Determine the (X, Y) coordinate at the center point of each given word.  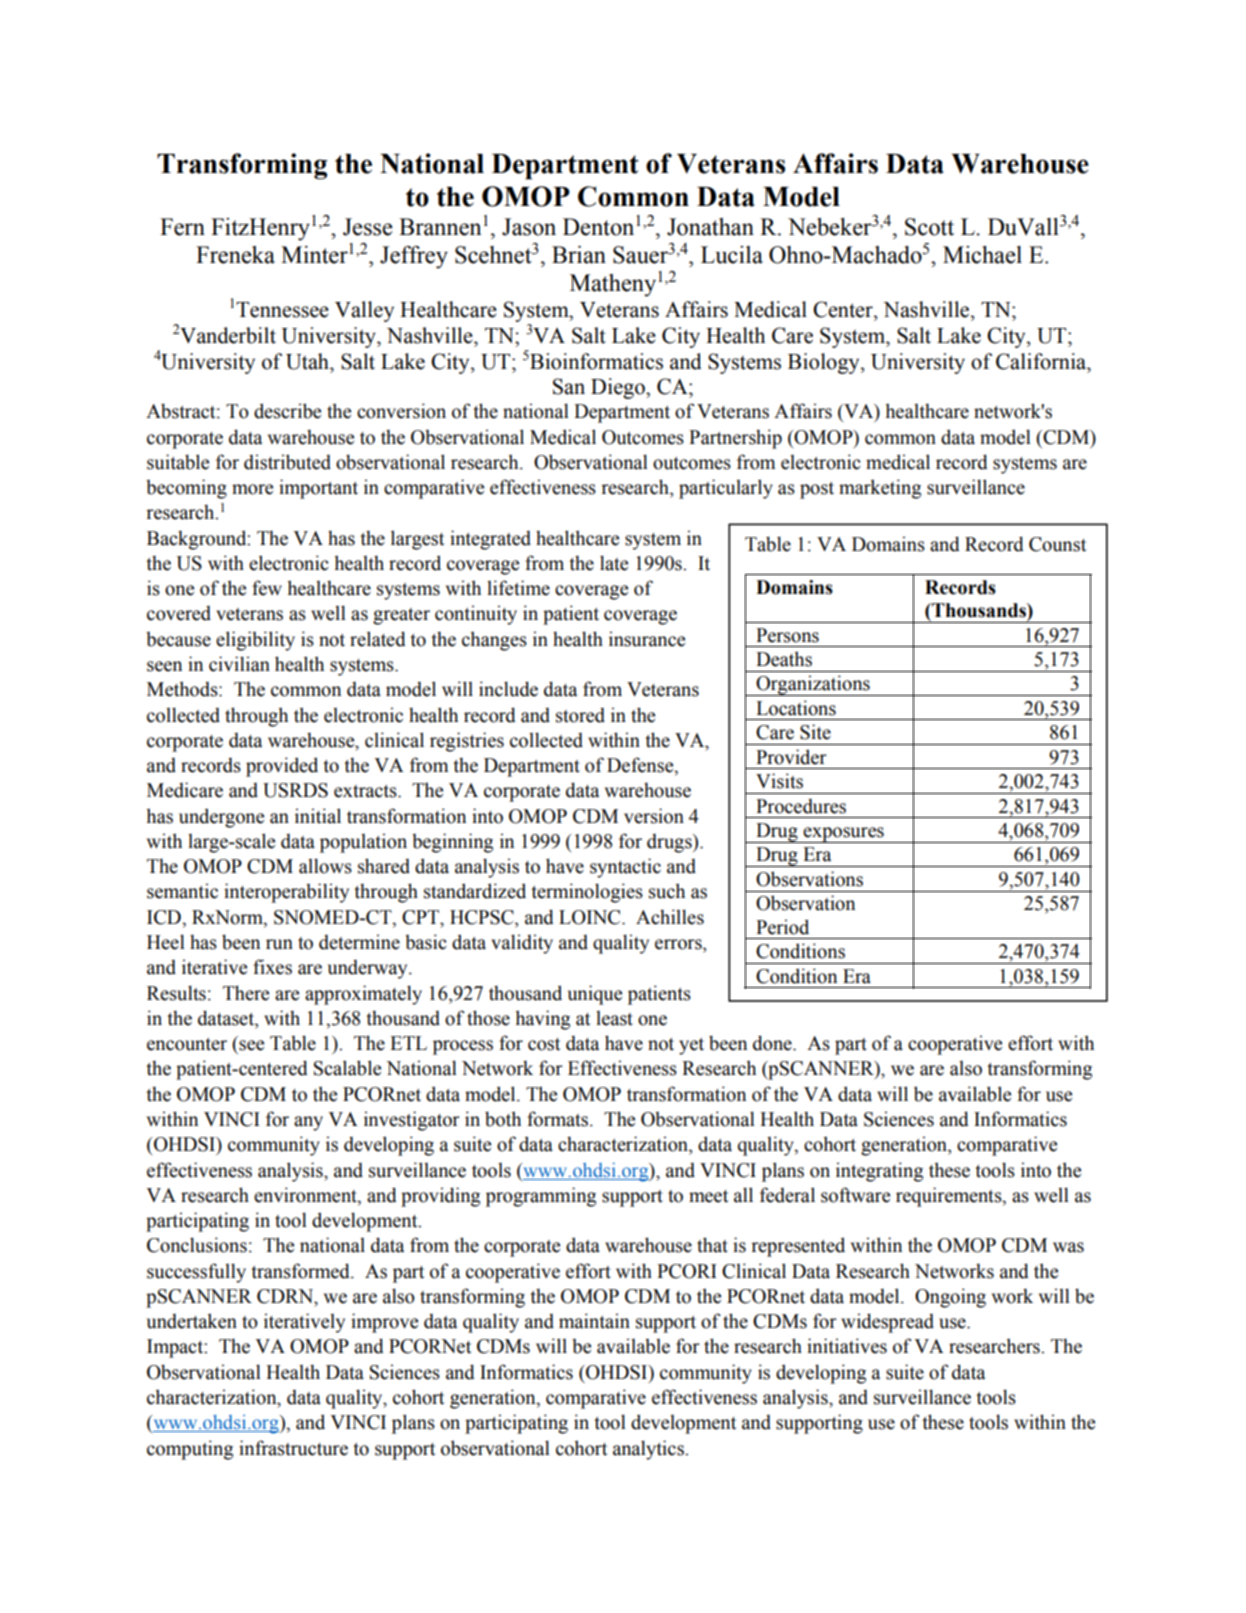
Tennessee (282, 310)
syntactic (625, 868)
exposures (843, 835)
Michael (982, 255)
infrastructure (293, 1448)
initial (318, 816)
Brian (579, 255)
